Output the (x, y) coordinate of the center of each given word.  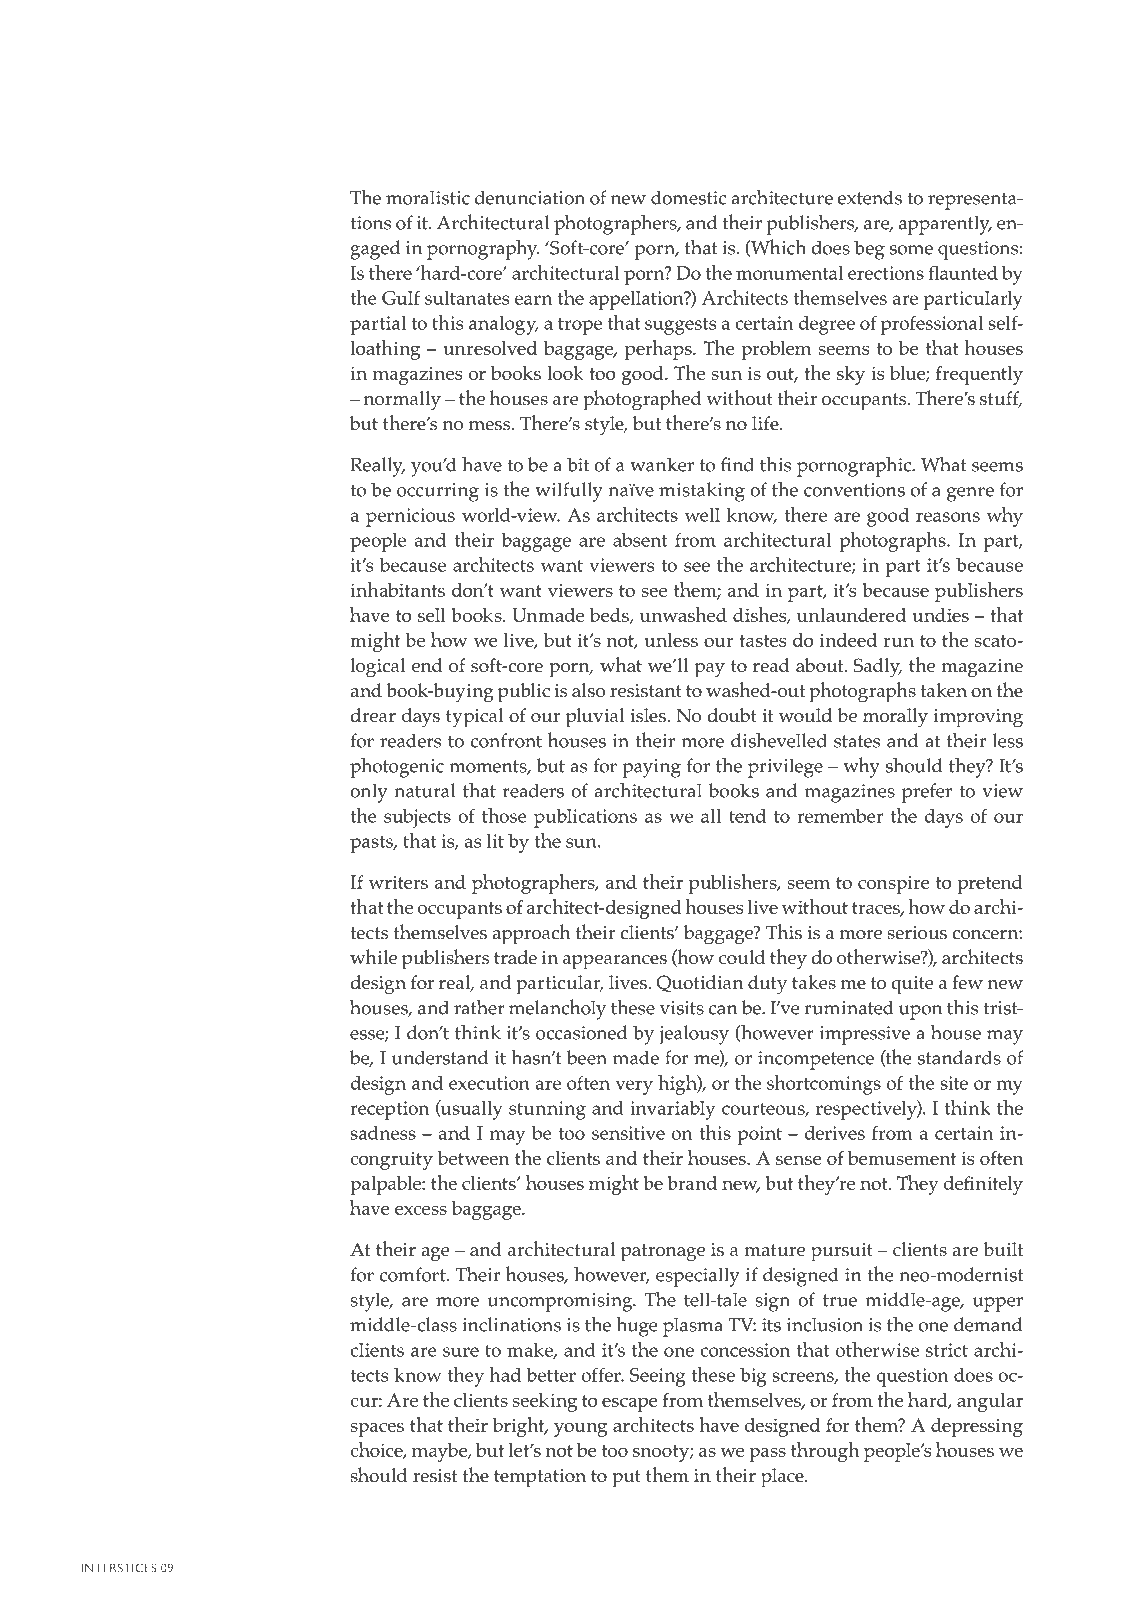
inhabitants (397, 589)
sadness (383, 1133)
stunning (547, 1110)
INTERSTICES (119, 1568)
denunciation (530, 197)
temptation (540, 1478)
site (954, 1083)
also (589, 690)
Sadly (878, 668)
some (911, 250)
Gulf (401, 297)
